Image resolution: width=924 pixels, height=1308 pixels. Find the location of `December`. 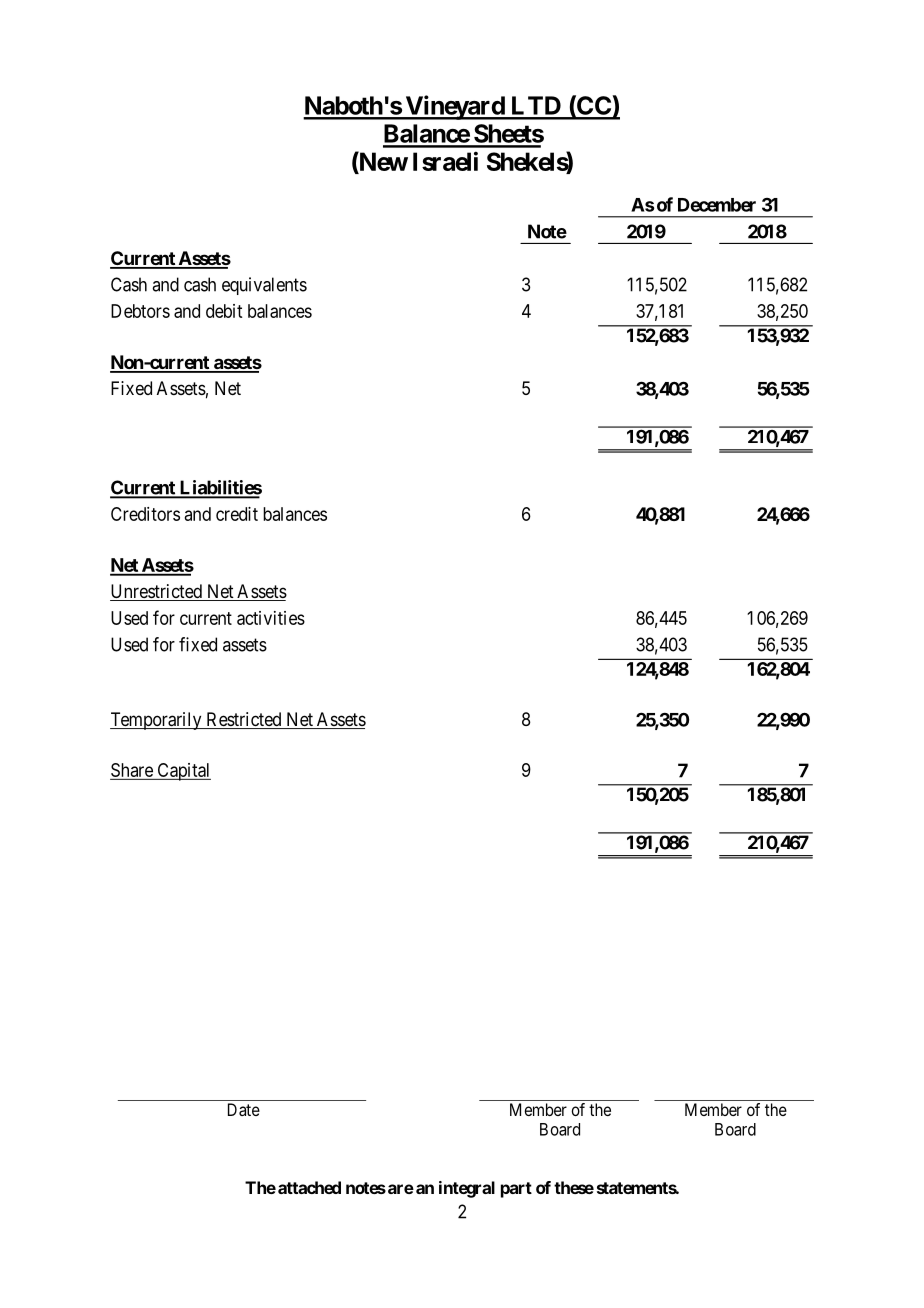

December is located at coordinates (717, 205).
